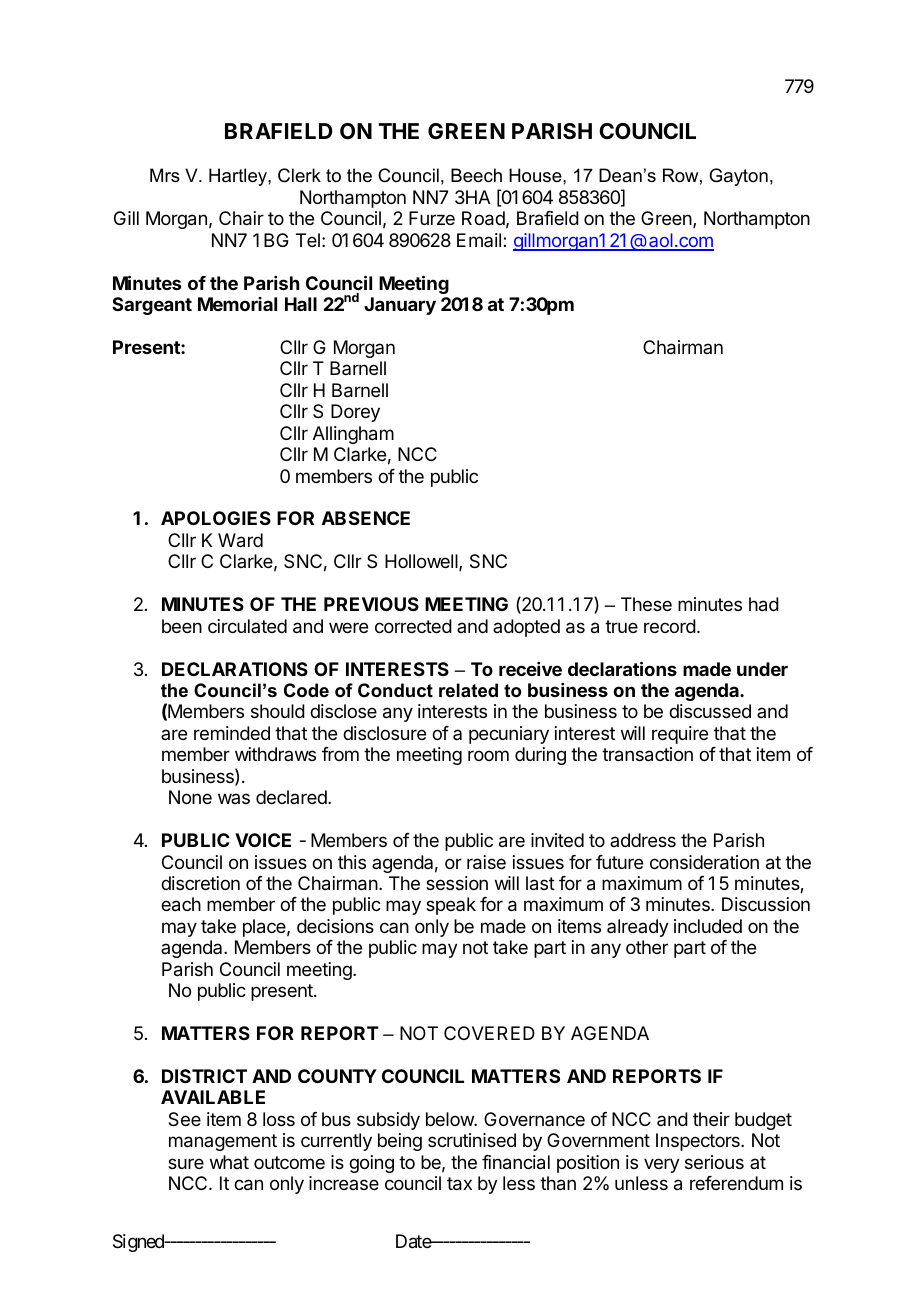 This screenshot has width=924, height=1308. What do you see at coordinates (536, 175) in the screenshot?
I see `House` at bounding box center [536, 175].
